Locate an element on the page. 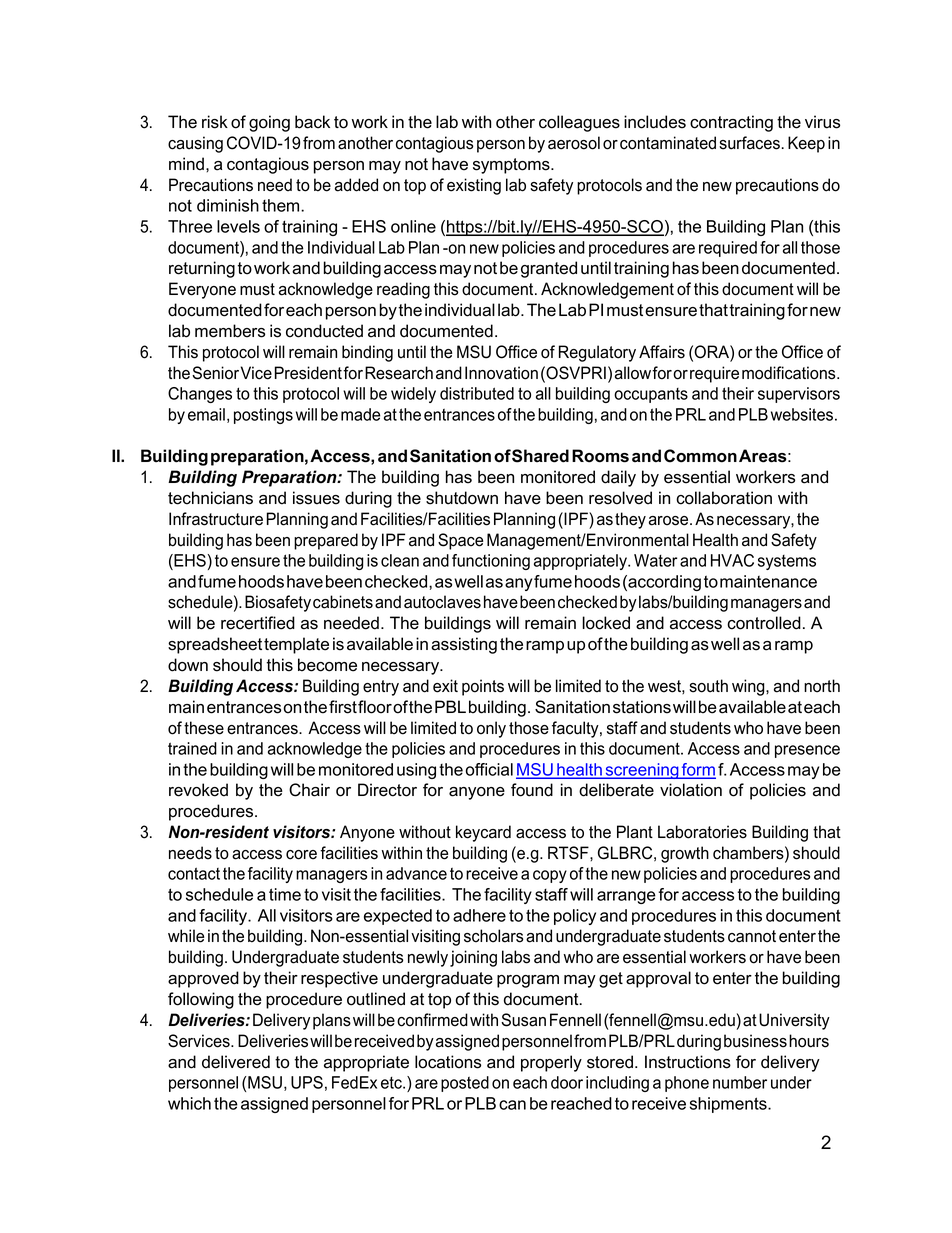 The image size is (952, 1233). contracting is located at coordinates (731, 123).
